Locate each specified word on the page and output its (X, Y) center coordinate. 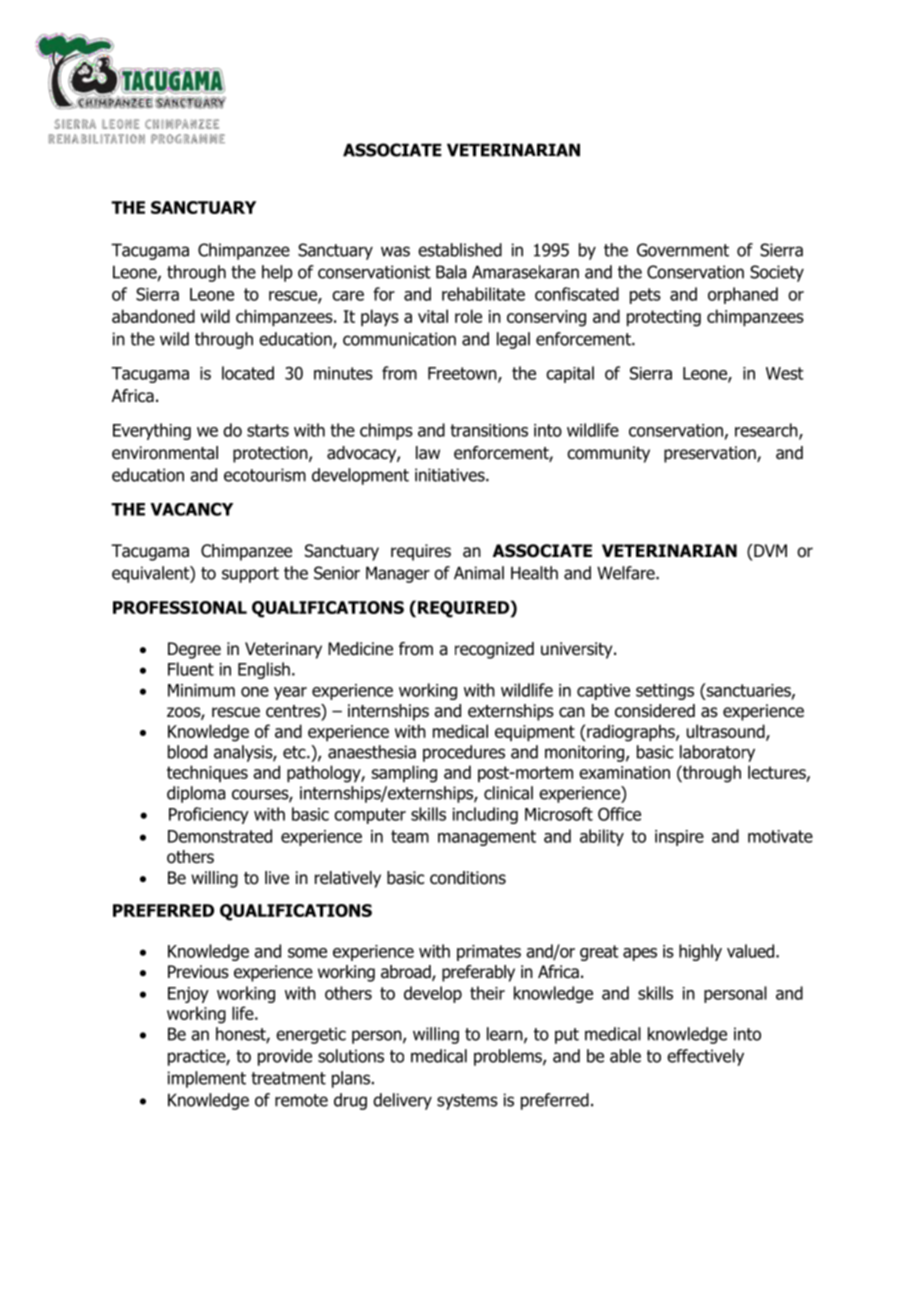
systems (467, 1102)
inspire (679, 838)
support (250, 575)
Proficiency (209, 815)
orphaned (743, 295)
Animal (479, 573)
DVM (769, 550)
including (485, 815)
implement (207, 1079)
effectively (705, 1057)
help (277, 273)
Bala (451, 272)
